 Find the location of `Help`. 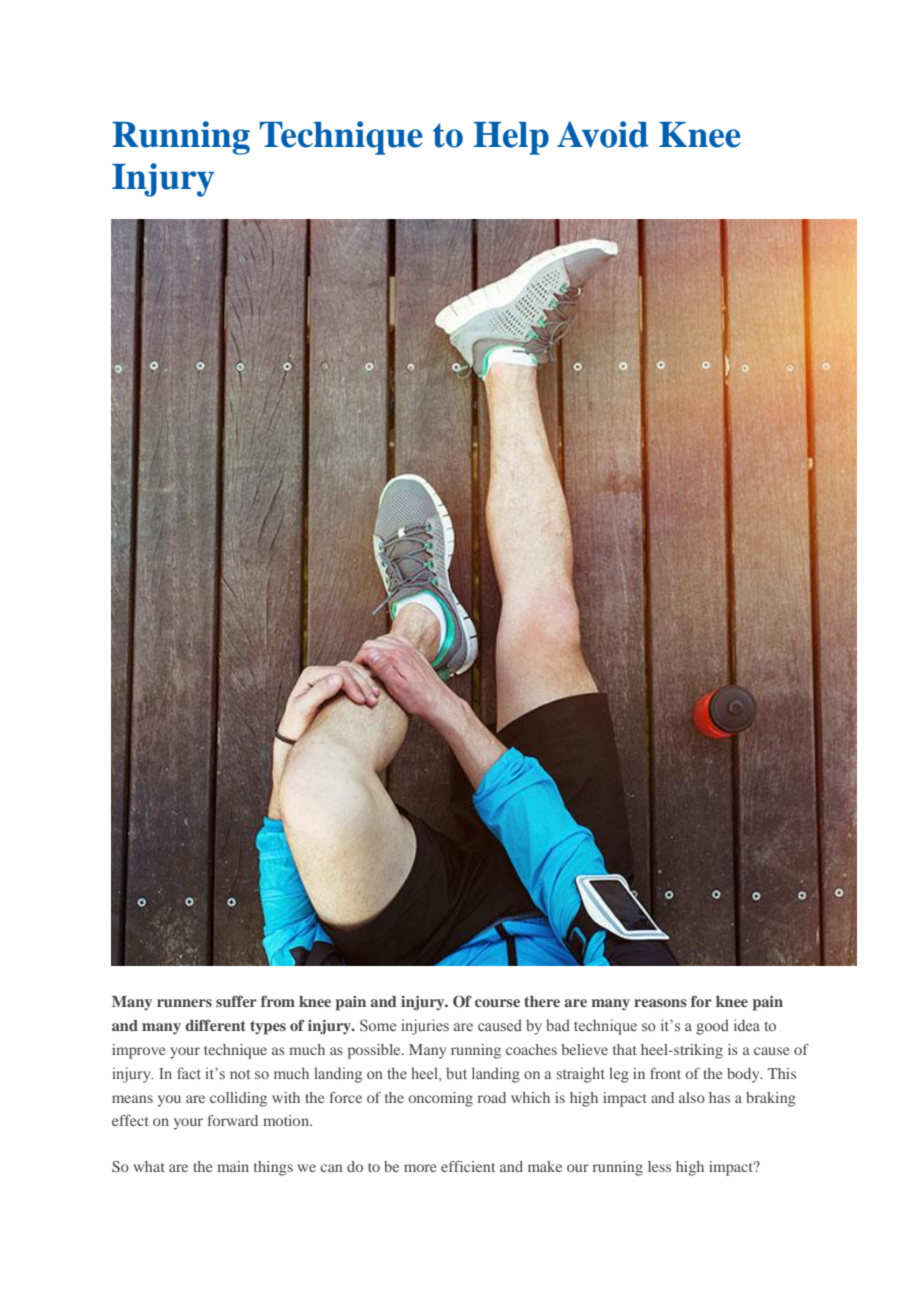

Help is located at coordinates (511, 138).
